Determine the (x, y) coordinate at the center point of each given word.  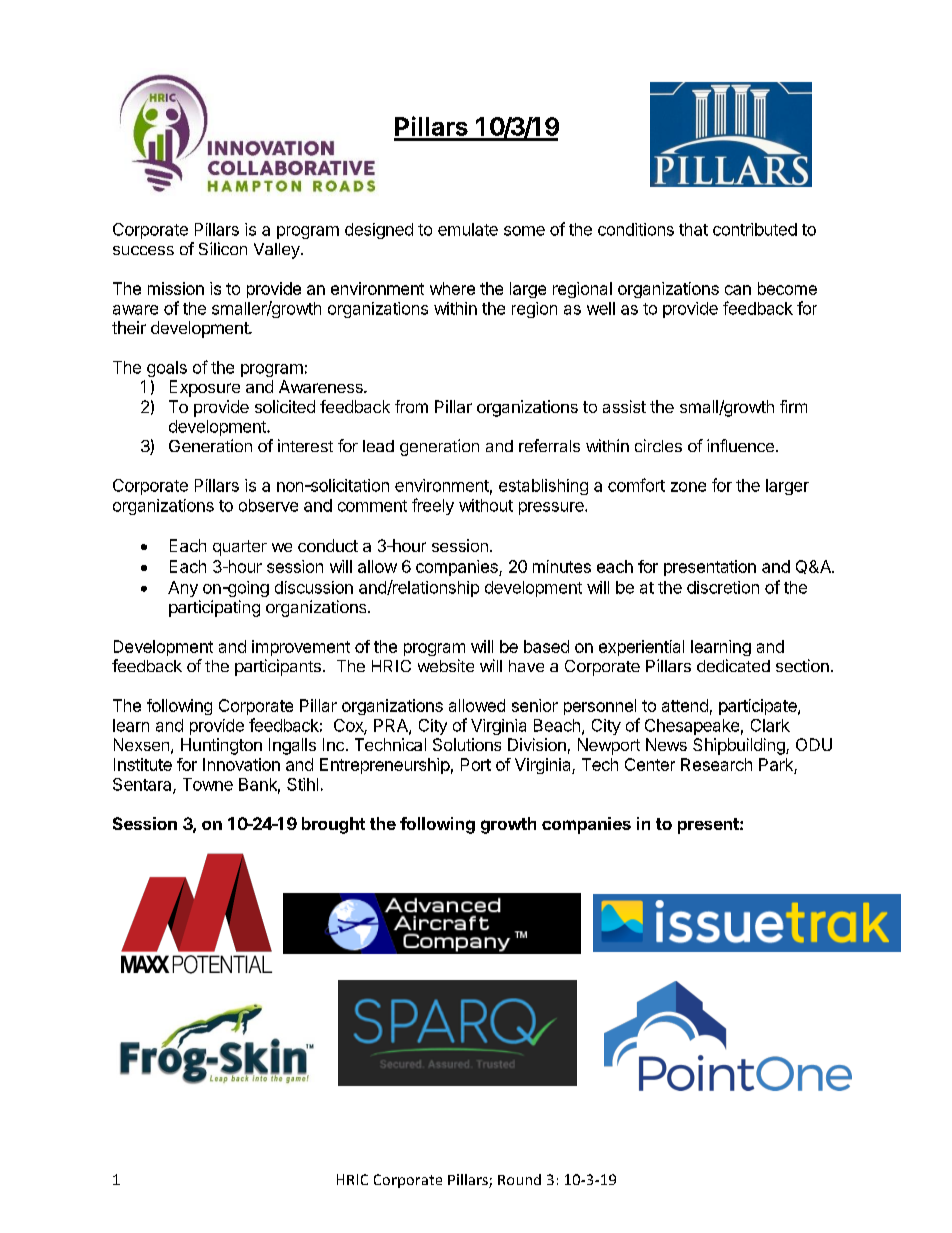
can (738, 290)
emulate (468, 229)
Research (716, 764)
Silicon (223, 248)
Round (519, 1179)
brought (333, 825)
